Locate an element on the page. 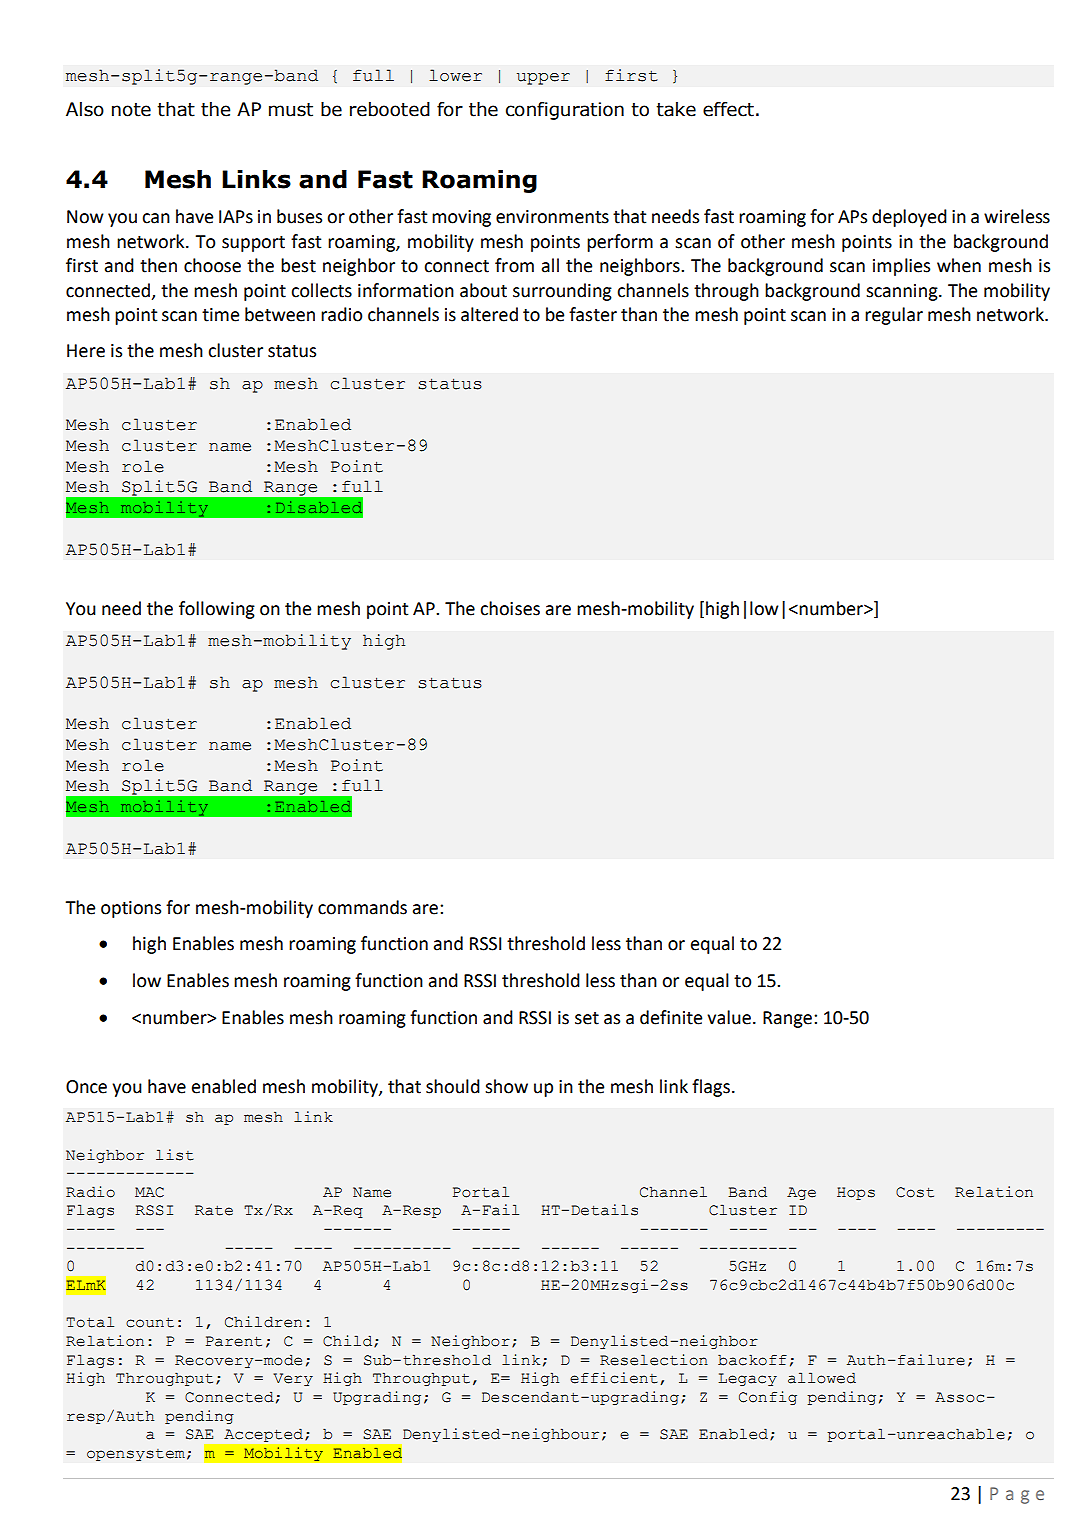 The height and width of the image is (1540, 1089). efficient is located at coordinates (614, 1378).
